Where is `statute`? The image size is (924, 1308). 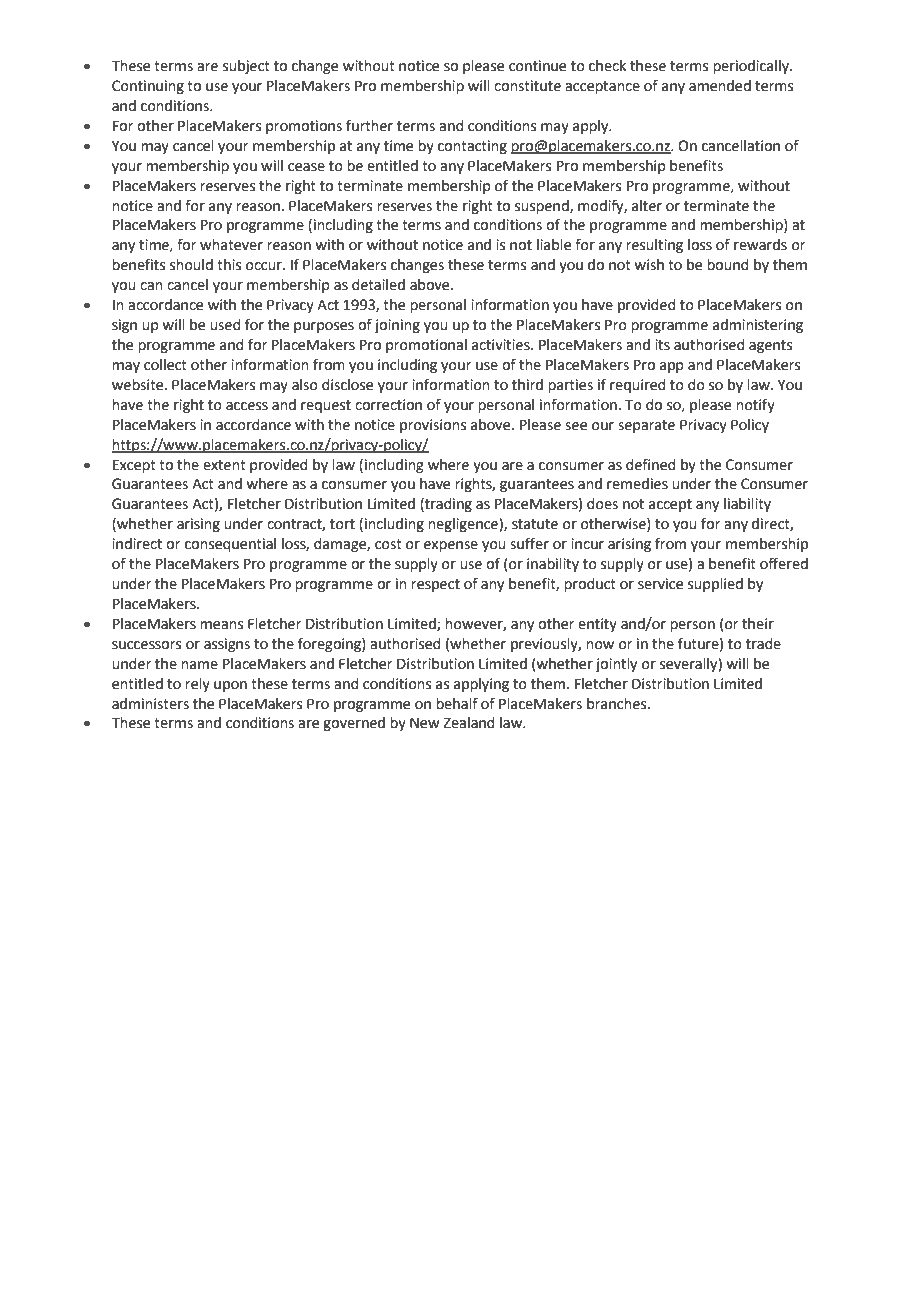 statute is located at coordinates (535, 524).
